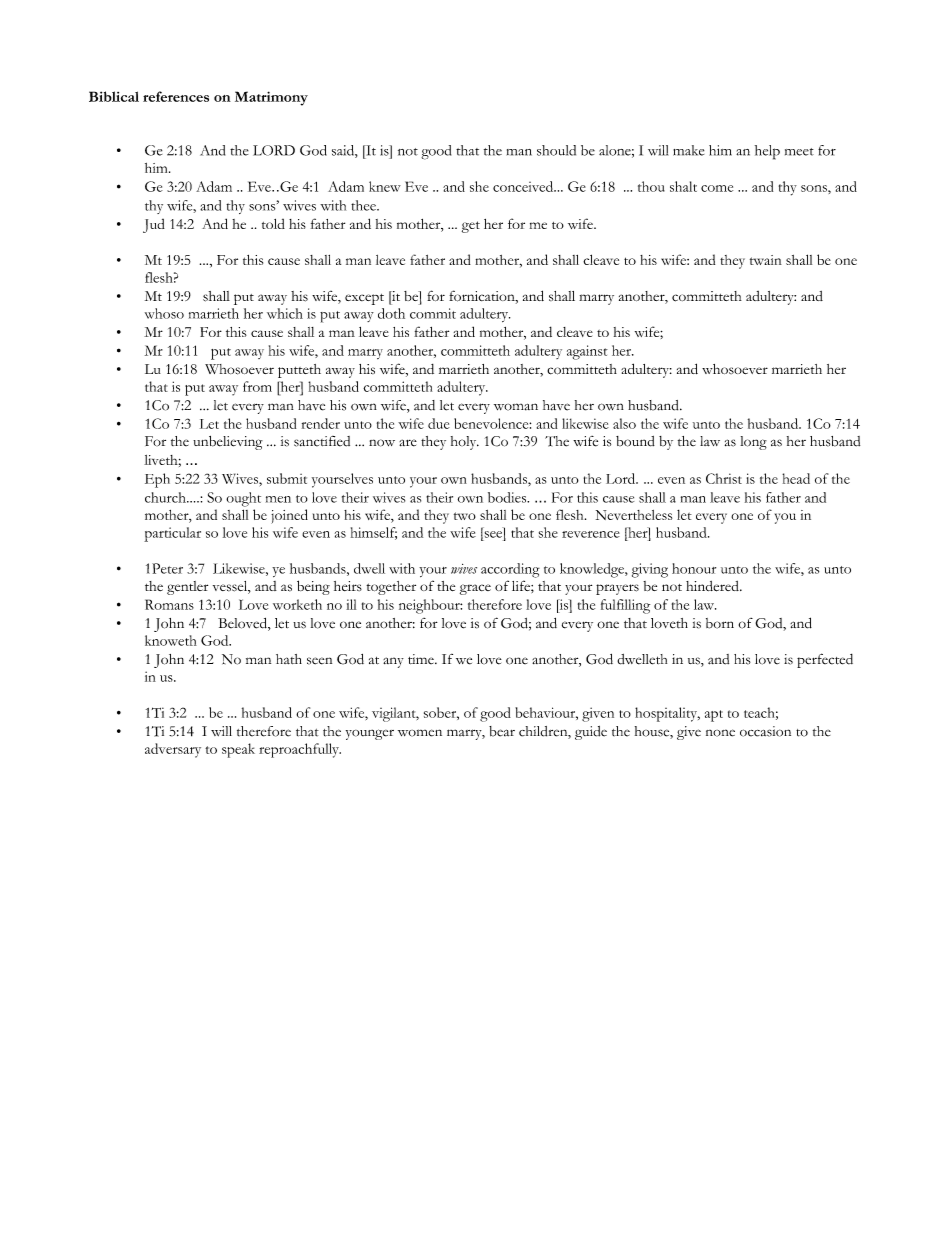 Image resolution: width=952 pixels, height=1233 pixels. Describe the element at coordinates (176, 96) in the screenshot. I see `references` at that location.
